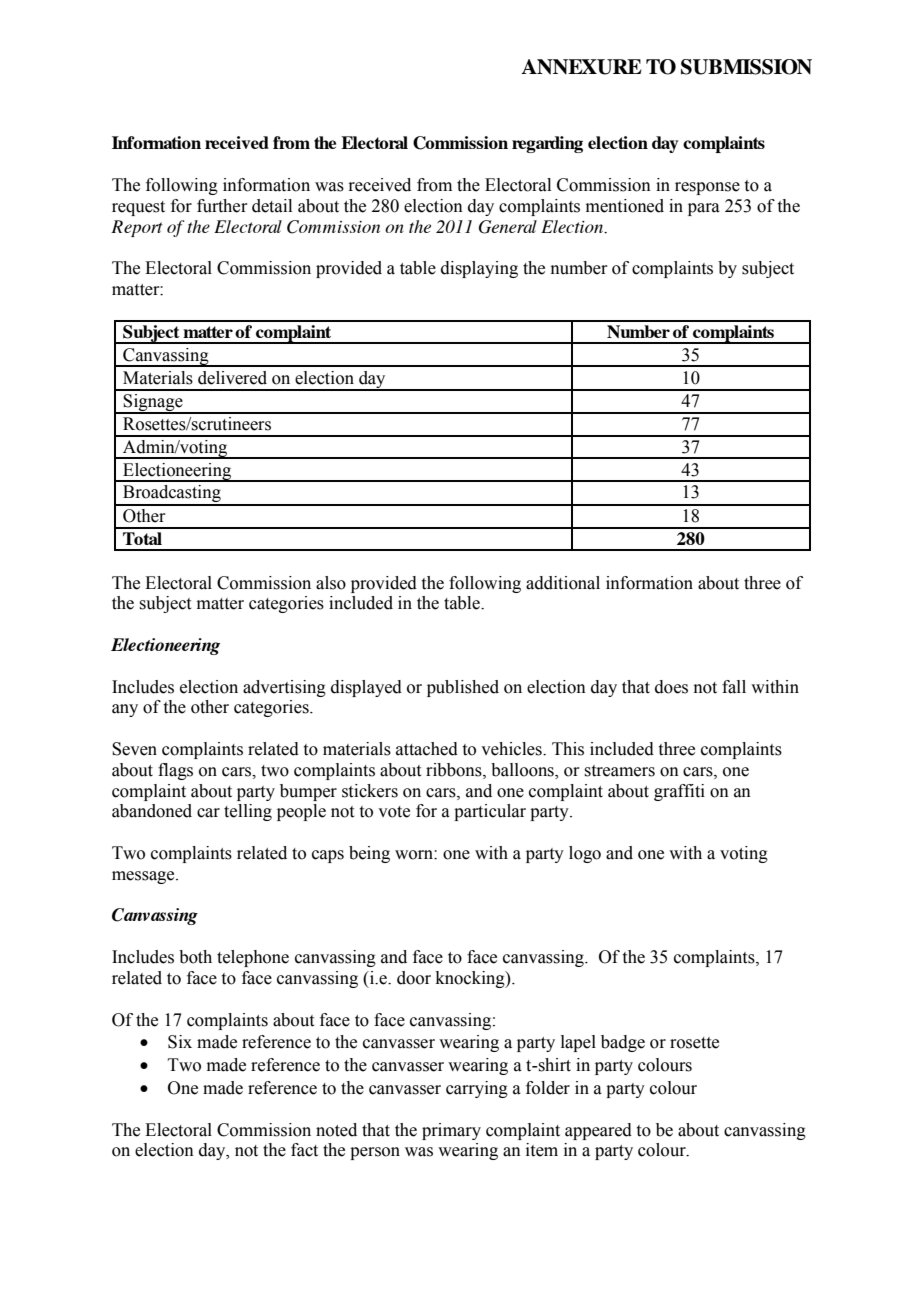 Image resolution: width=924 pixels, height=1308 pixels. I want to click on message, so click(144, 877).
